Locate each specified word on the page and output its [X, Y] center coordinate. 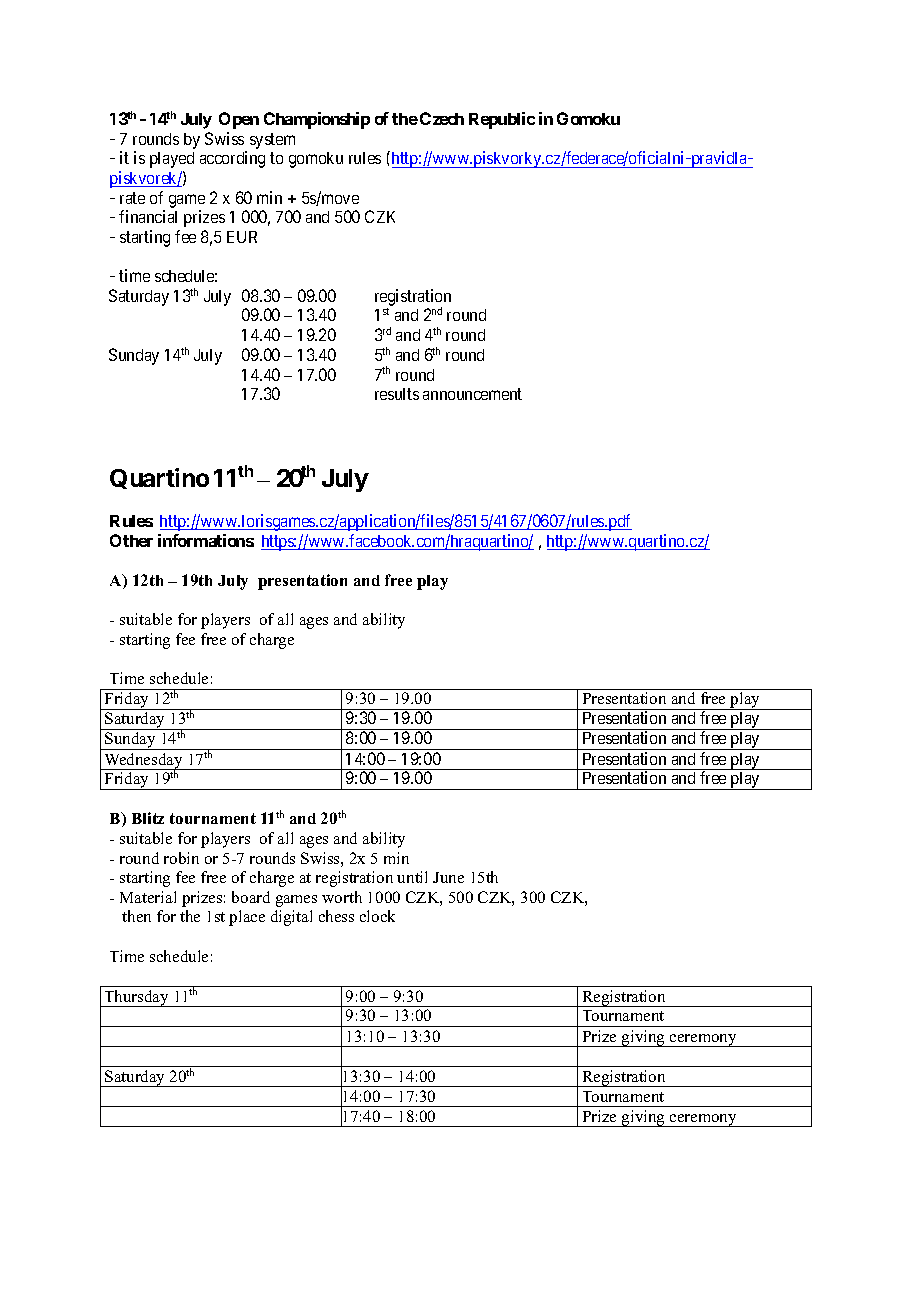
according [232, 159]
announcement [472, 394]
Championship [317, 120]
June [448, 877]
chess [336, 916]
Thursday [136, 998]
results [397, 394]
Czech [442, 118]
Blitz [148, 818]
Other [131, 540]
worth [342, 897]
